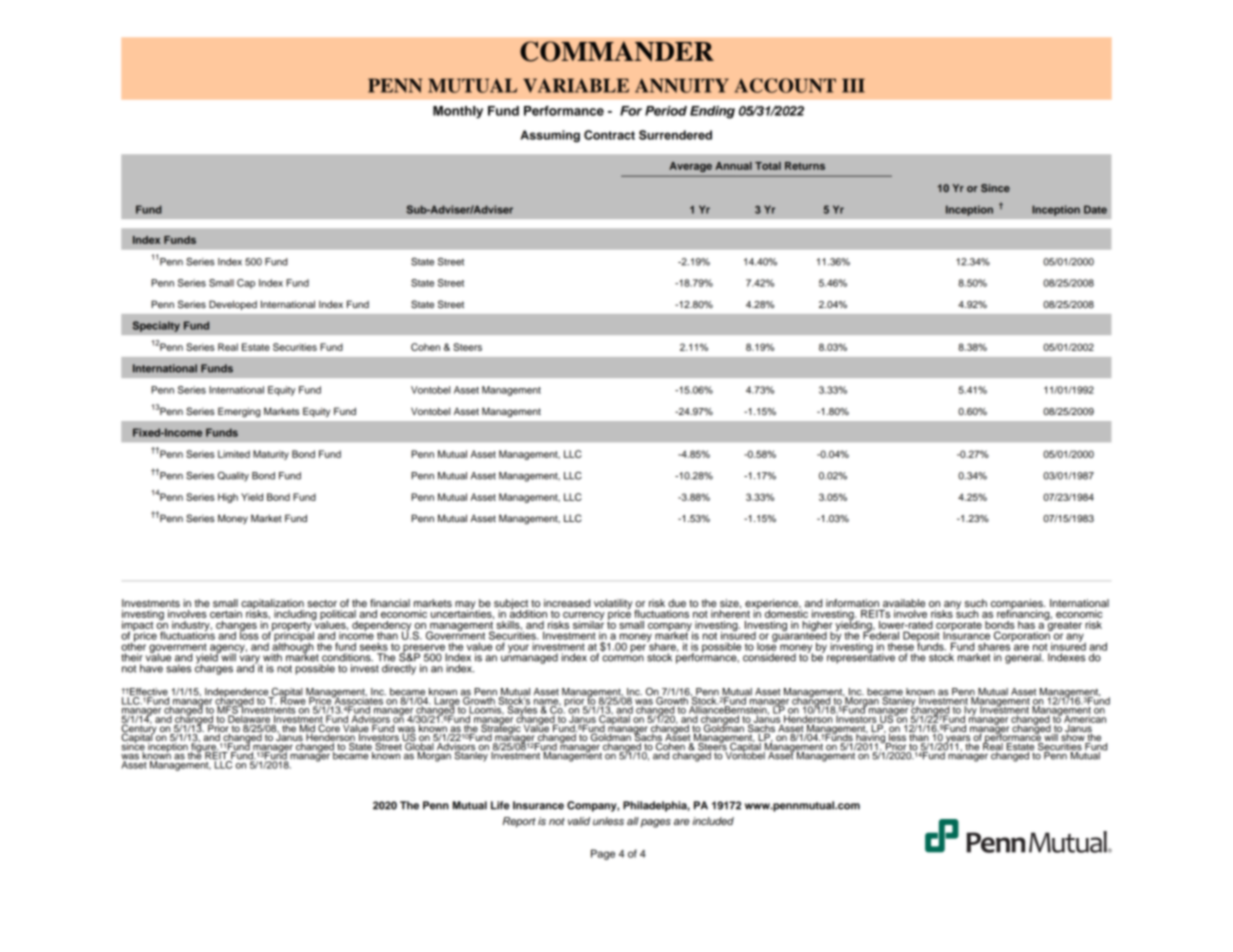 This image has width=1233, height=952. What do you see at coordinates (322, 603) in the image?
I see `sector` at bounding box center [322, 603].
